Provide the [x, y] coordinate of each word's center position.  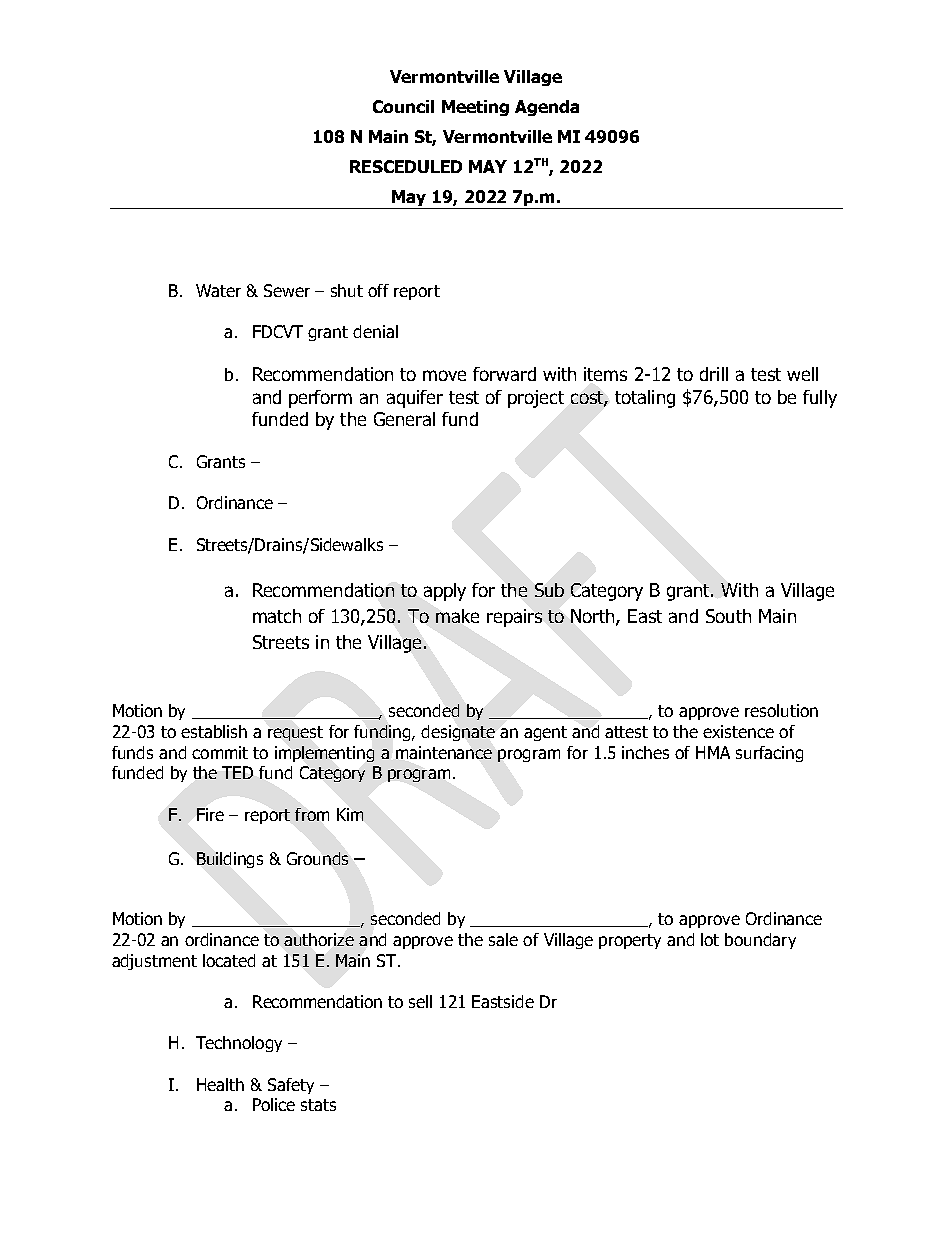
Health [220, 1084]
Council [403, 106]
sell [420, 1001]
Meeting [475, 108]
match [277, 616]
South [728, 616]
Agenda [547, 108]
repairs [514, 618]
